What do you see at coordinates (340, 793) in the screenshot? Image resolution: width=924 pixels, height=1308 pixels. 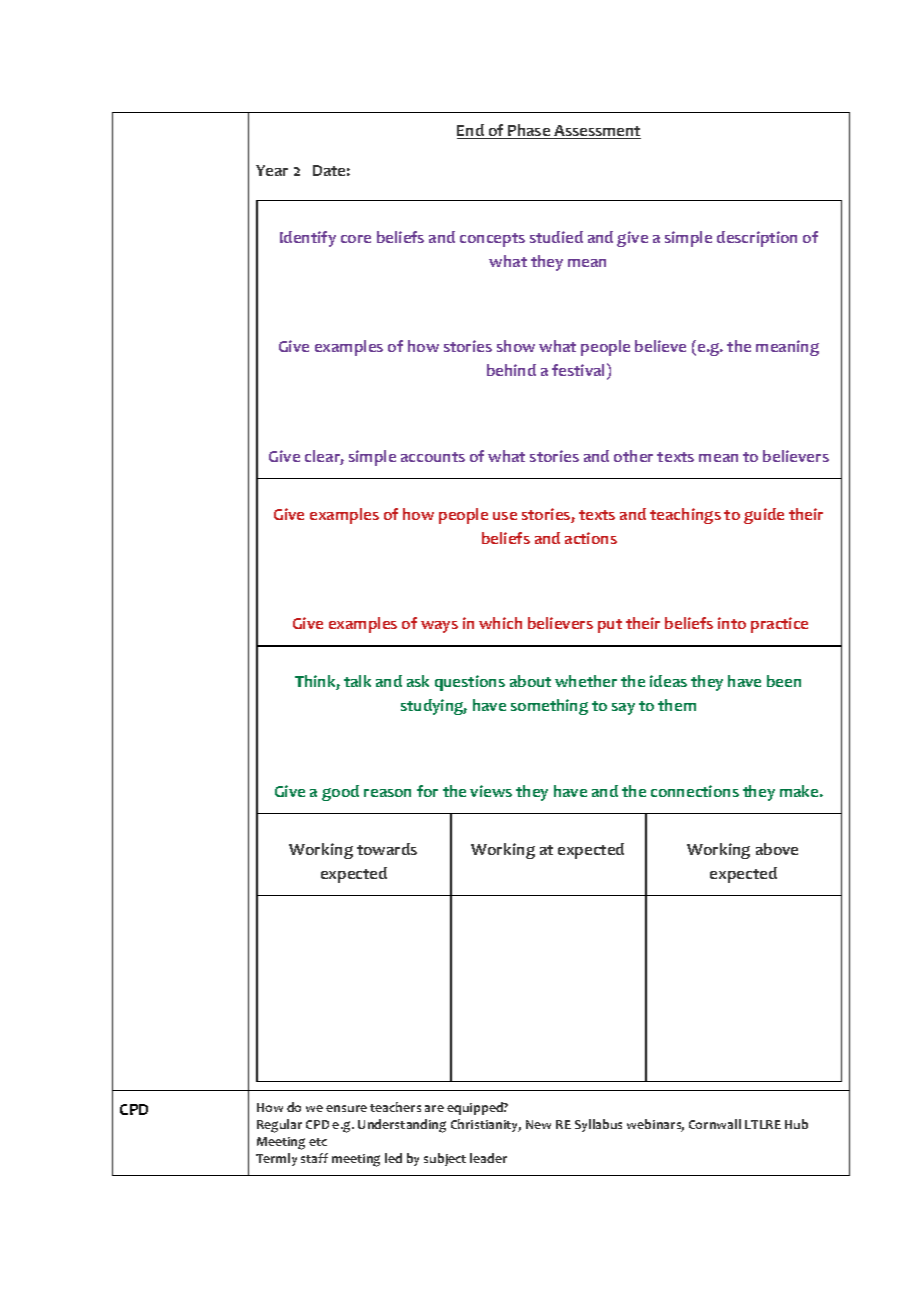 I see `good` at bounding box center [340, 793].
